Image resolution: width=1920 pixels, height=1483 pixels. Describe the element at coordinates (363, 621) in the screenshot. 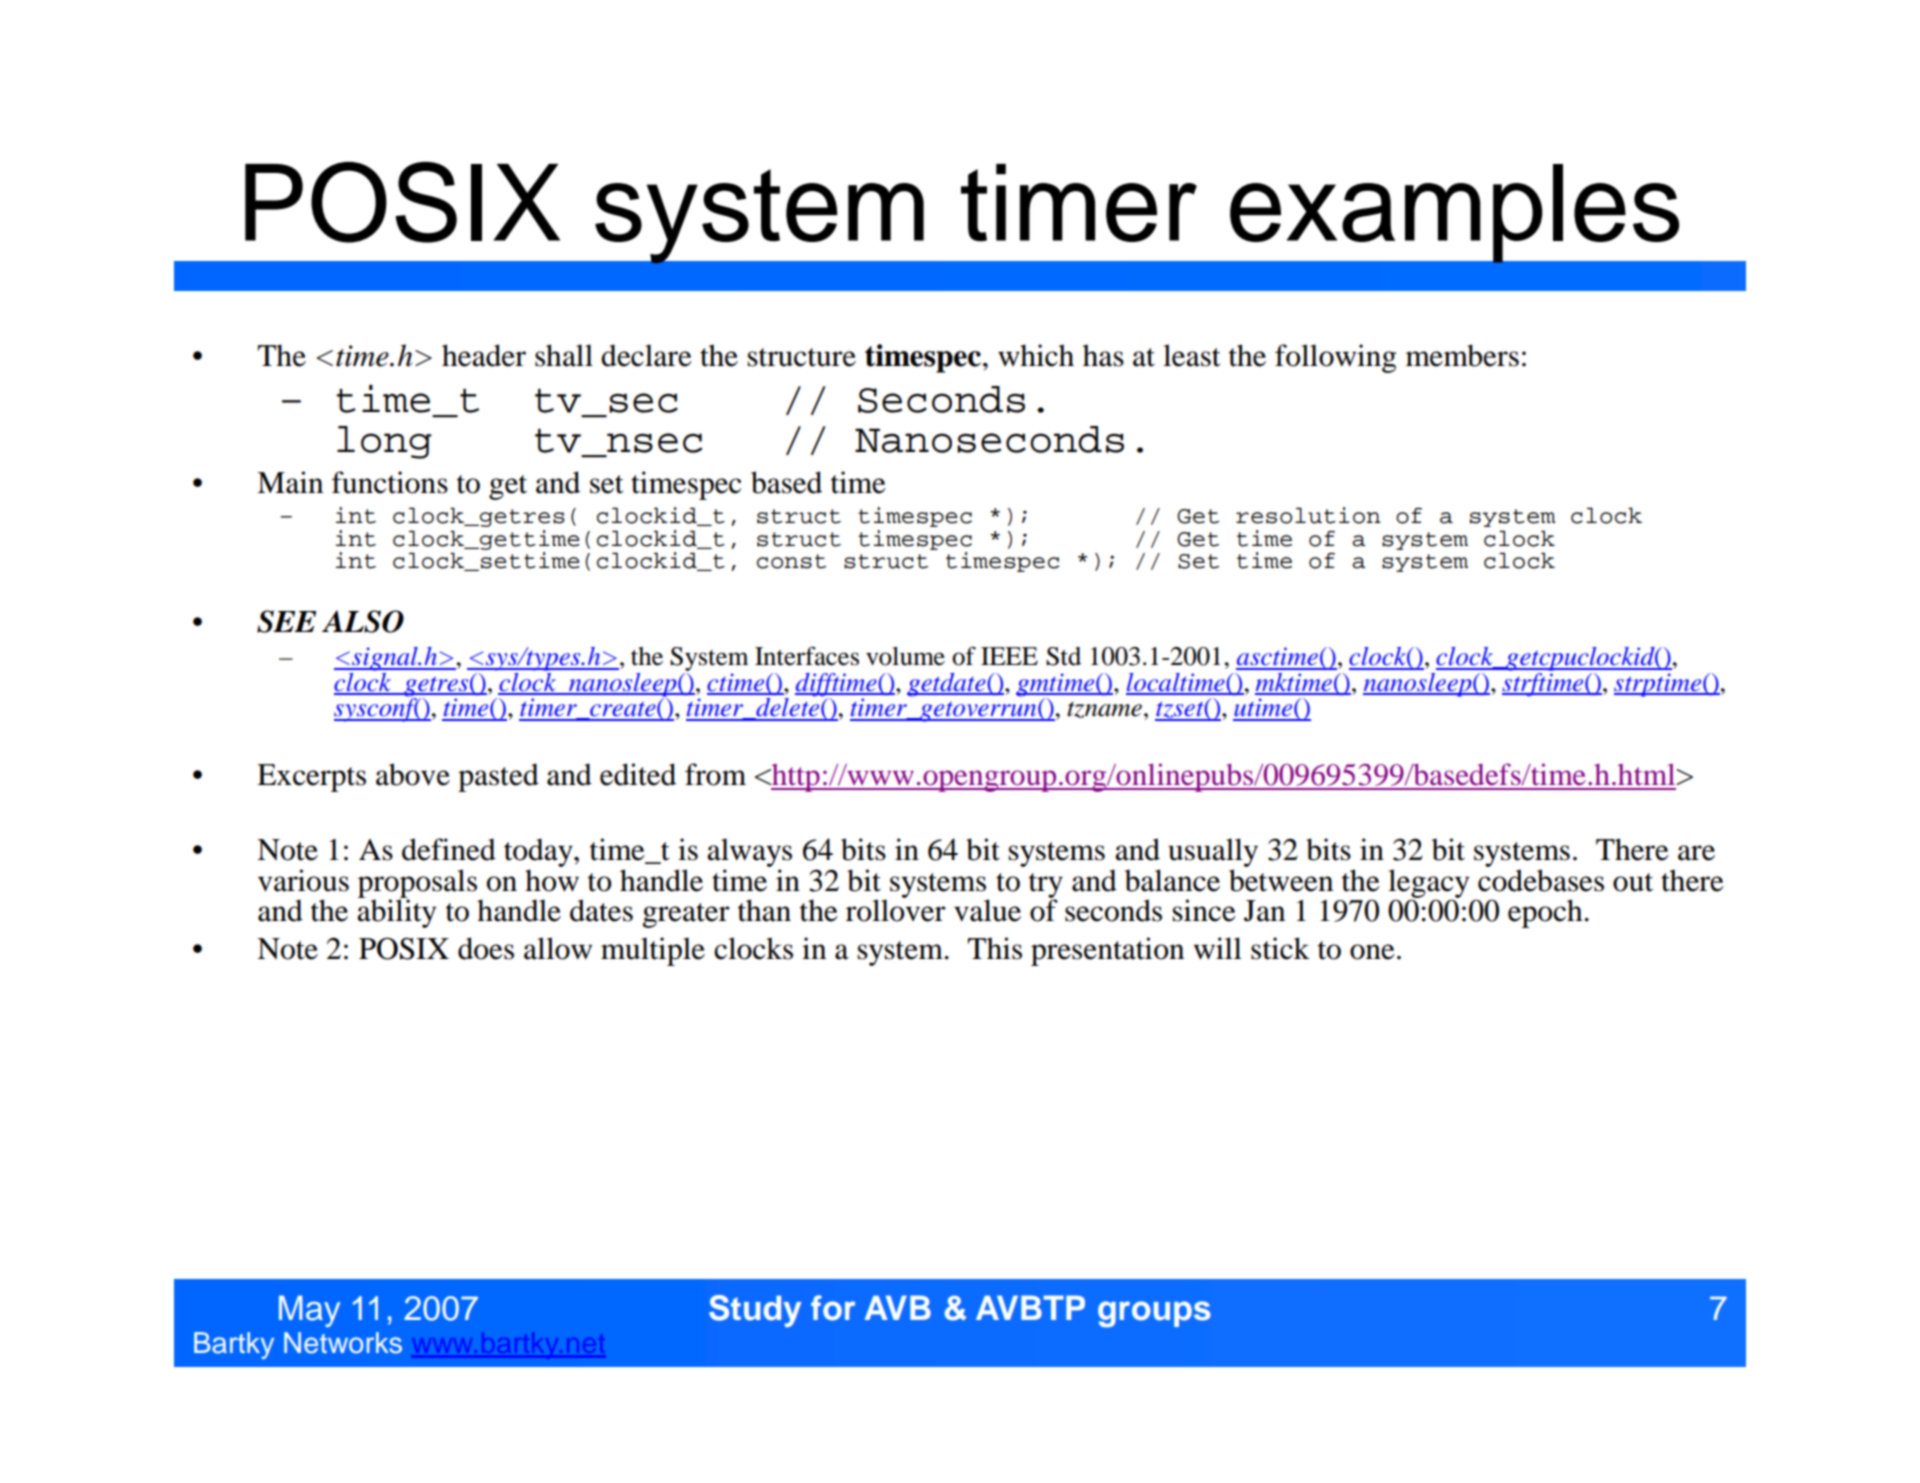

I see `ALSO` at that location.
